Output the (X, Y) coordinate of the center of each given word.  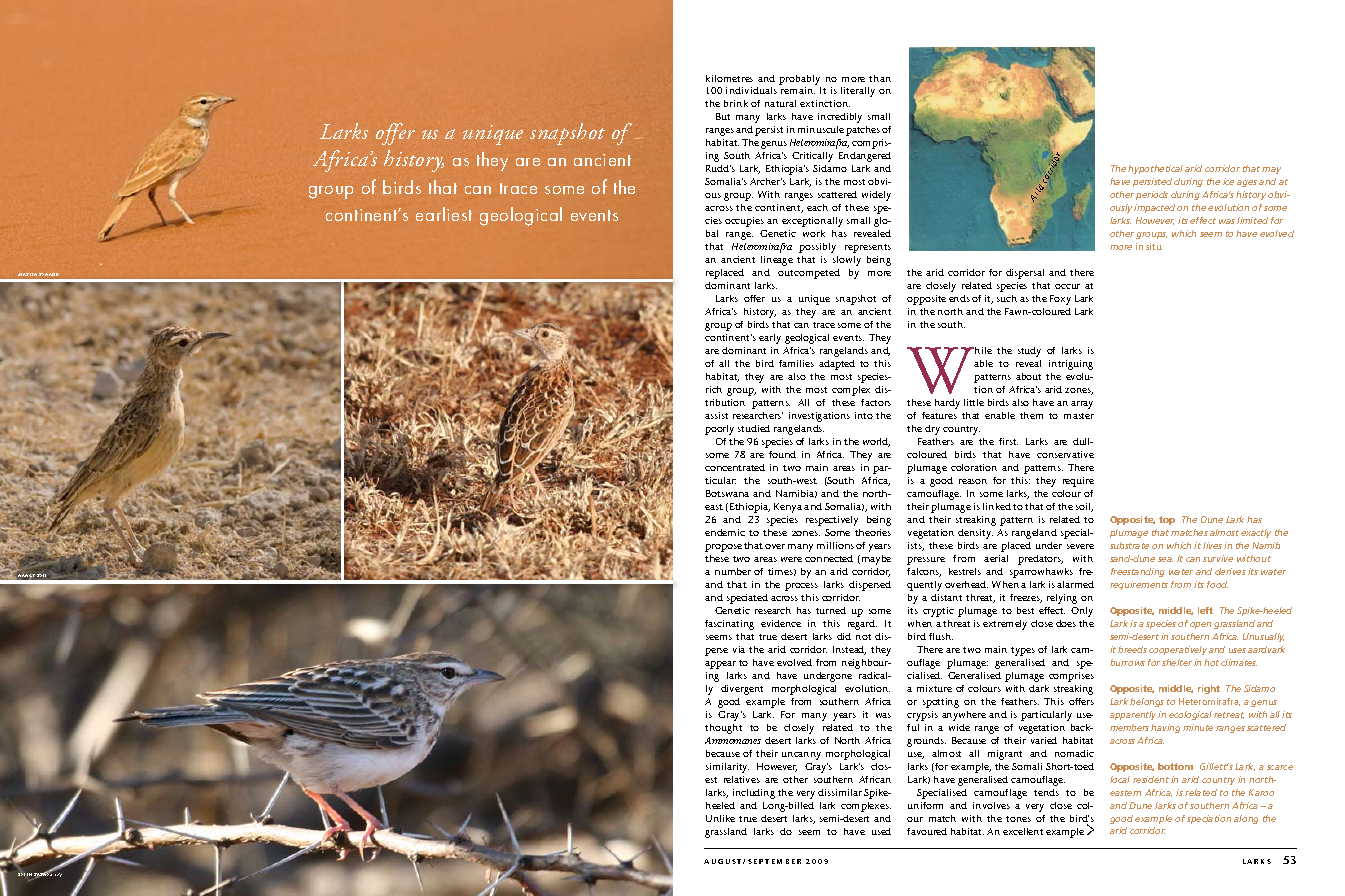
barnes (43, 875)
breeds (1132, 649)
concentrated (735, 467)
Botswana (727, 493)
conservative (1065, 454)
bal (712, 233)
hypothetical (1155, 169)
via (739, 649)
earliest (444, 214)
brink (736, 103)
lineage (777, 261)
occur (1067, 286)
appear (720, 665)
